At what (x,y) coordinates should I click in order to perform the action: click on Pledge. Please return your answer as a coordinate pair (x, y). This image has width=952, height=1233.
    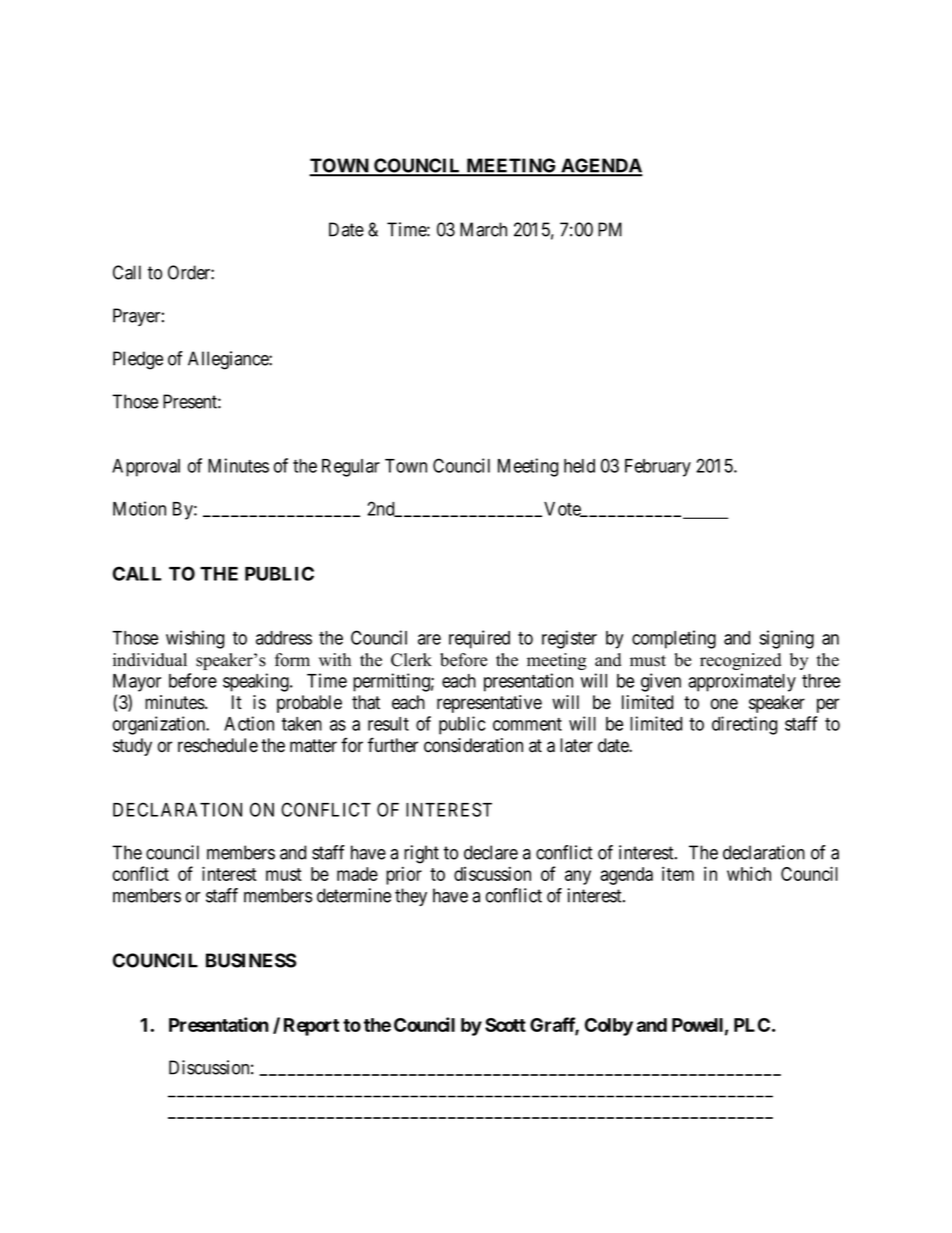
    Looking at the image, I should click on (138, 360).
